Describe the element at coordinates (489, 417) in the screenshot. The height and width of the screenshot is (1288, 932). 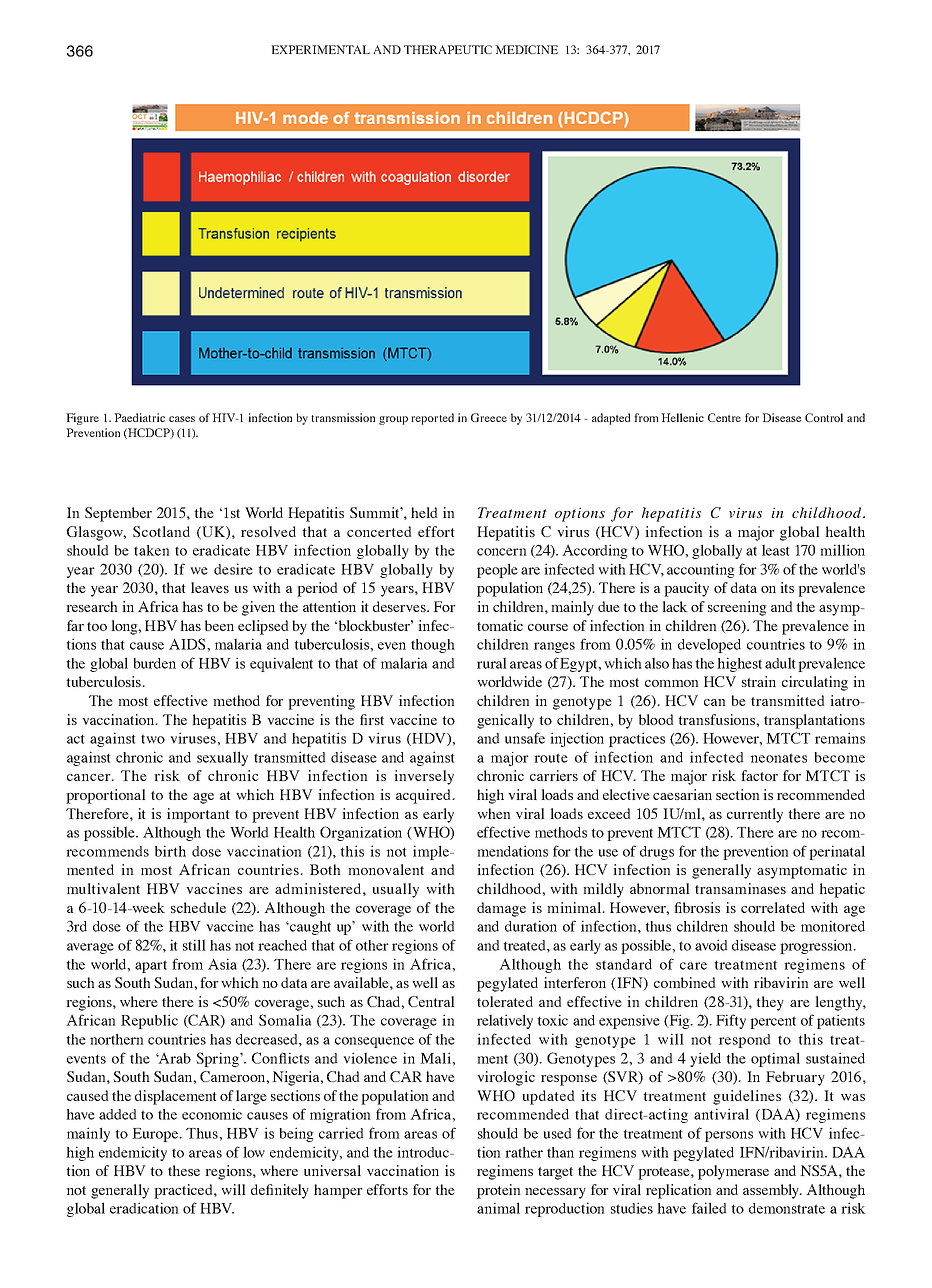
I see `Greece` at that location.
